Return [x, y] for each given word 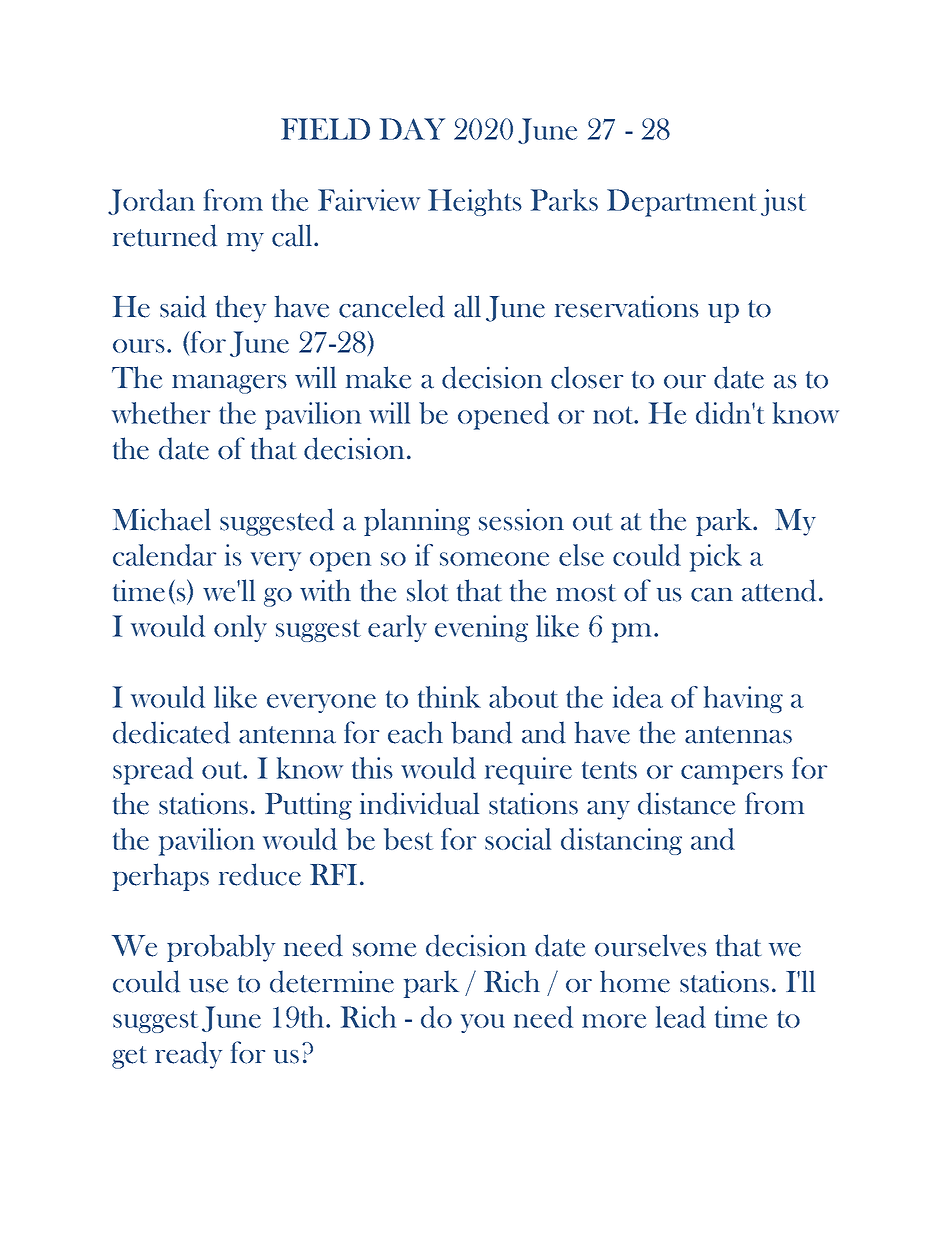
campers [732, 775]
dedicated [171, 732]
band [481, 732]
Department [682, 203]
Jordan [151, 202]
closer [587, 377]
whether [161, 413]
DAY [412, 129]
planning [417, 522]
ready [188, 1055]
